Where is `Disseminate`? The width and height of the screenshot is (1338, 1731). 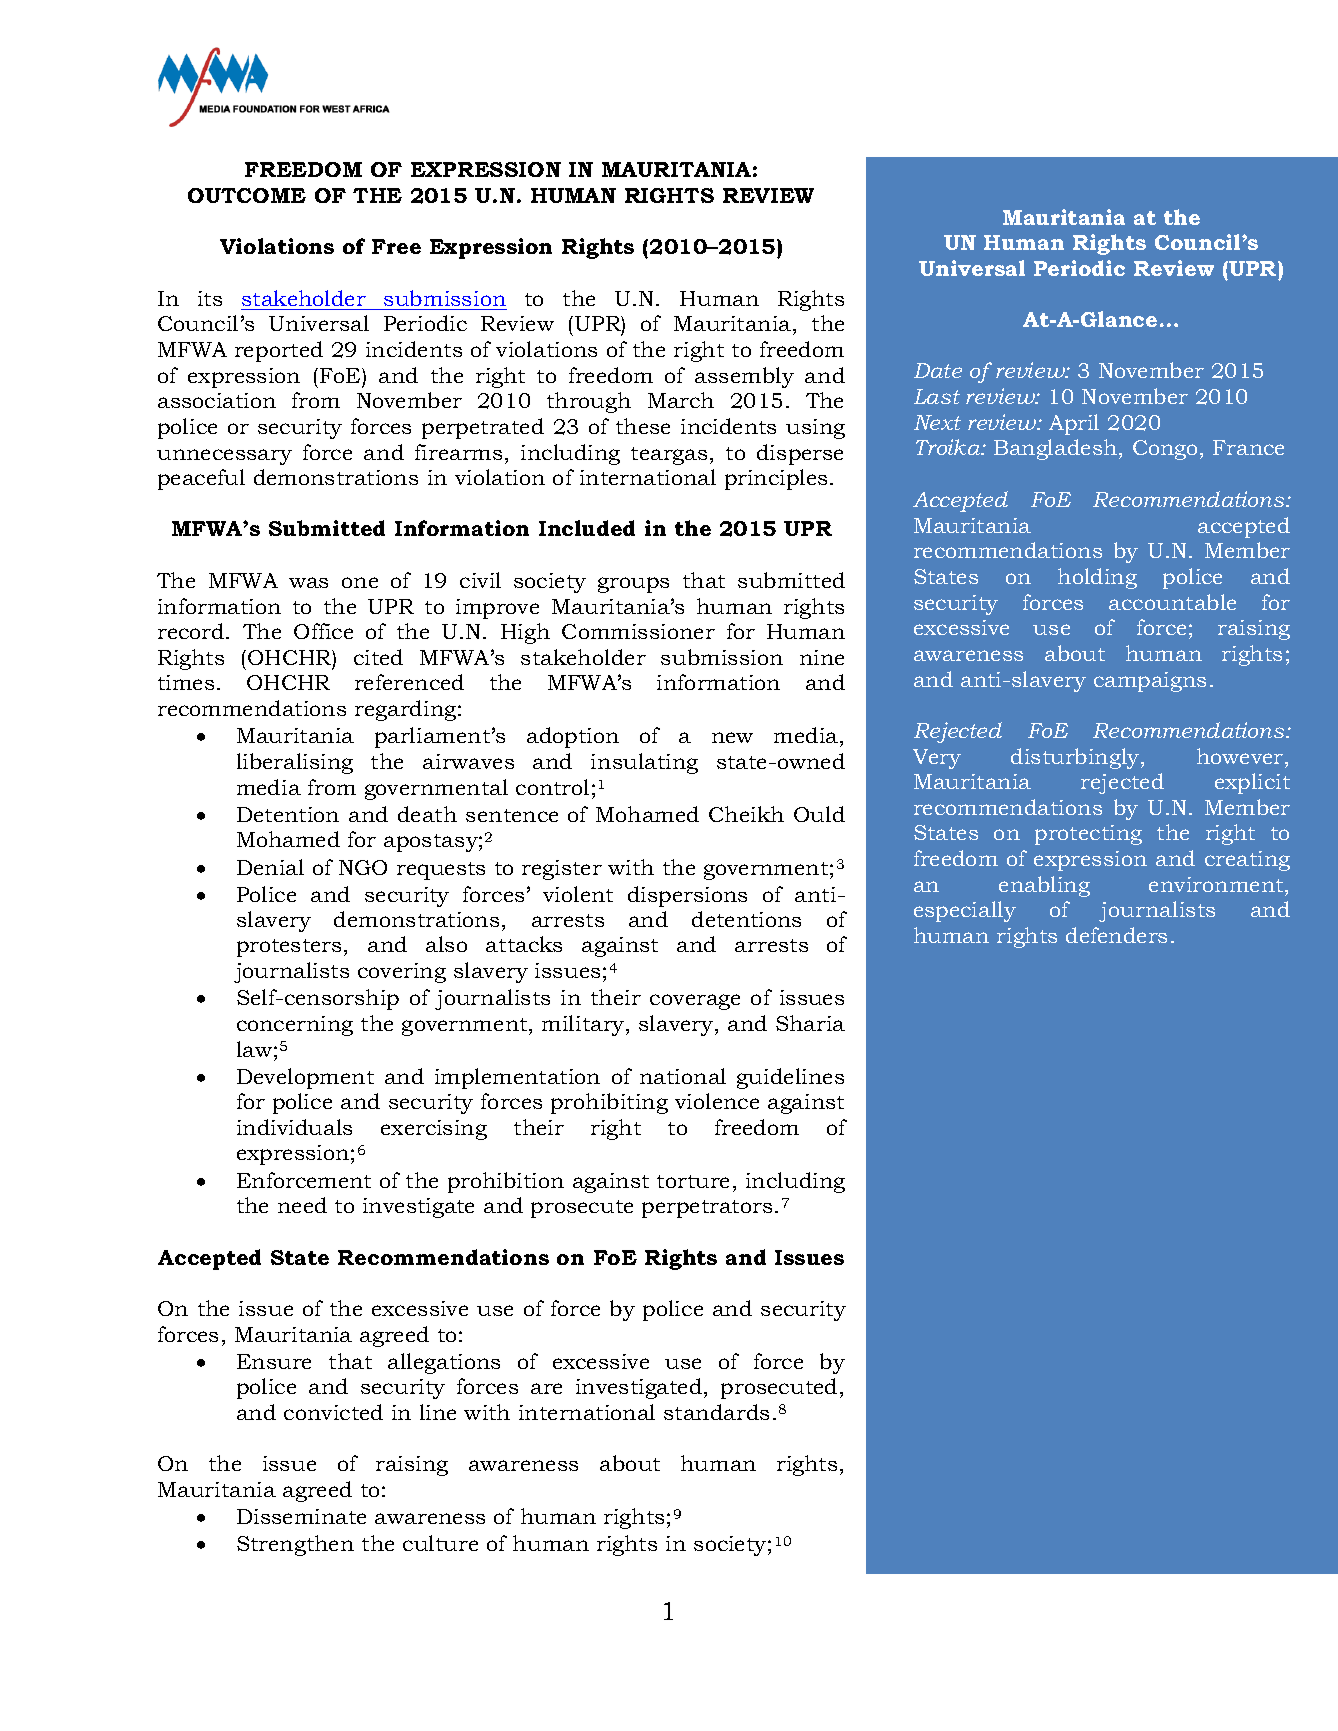 Disseminate is located at coordinates (301, 1516).
